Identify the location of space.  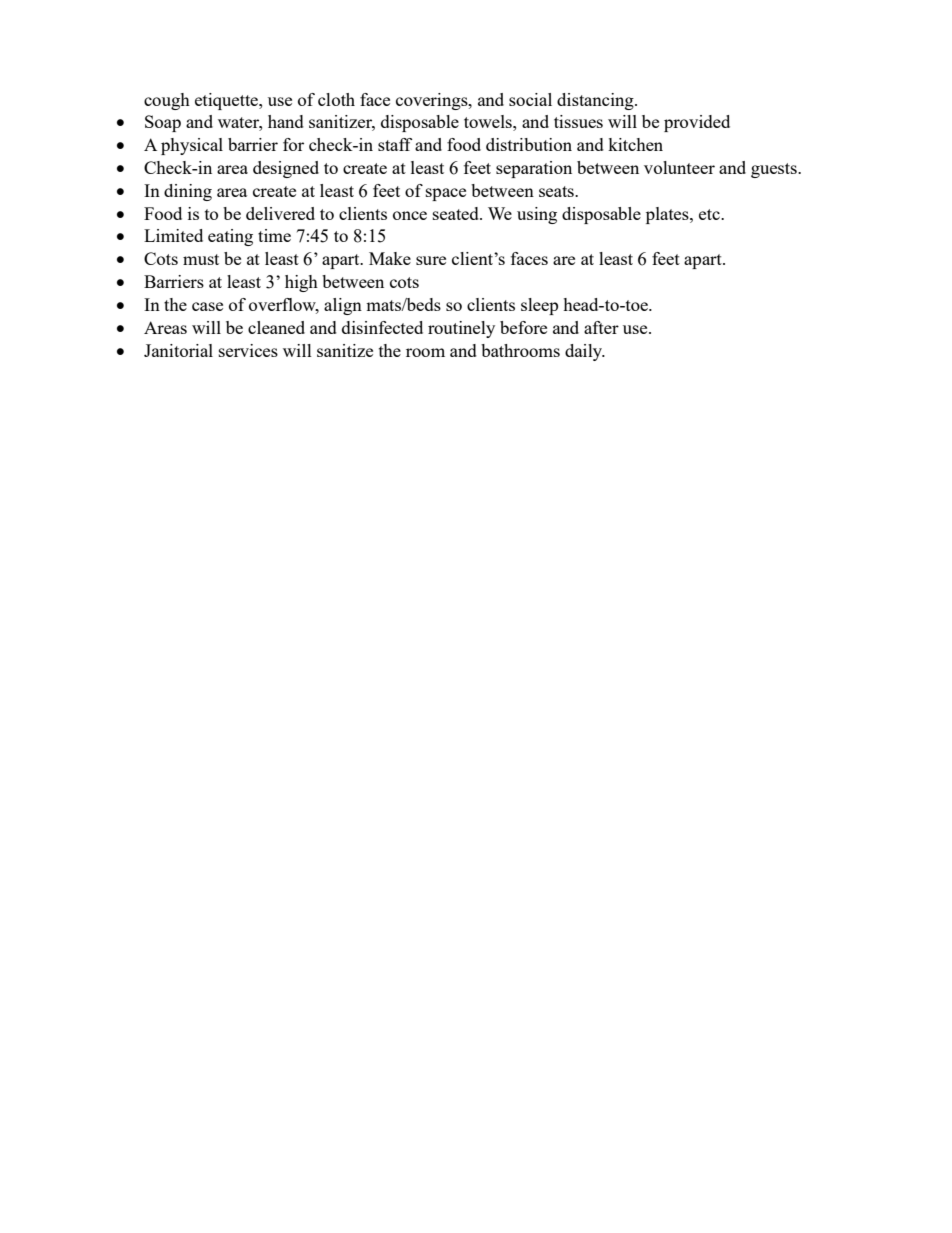
(446, 194).
